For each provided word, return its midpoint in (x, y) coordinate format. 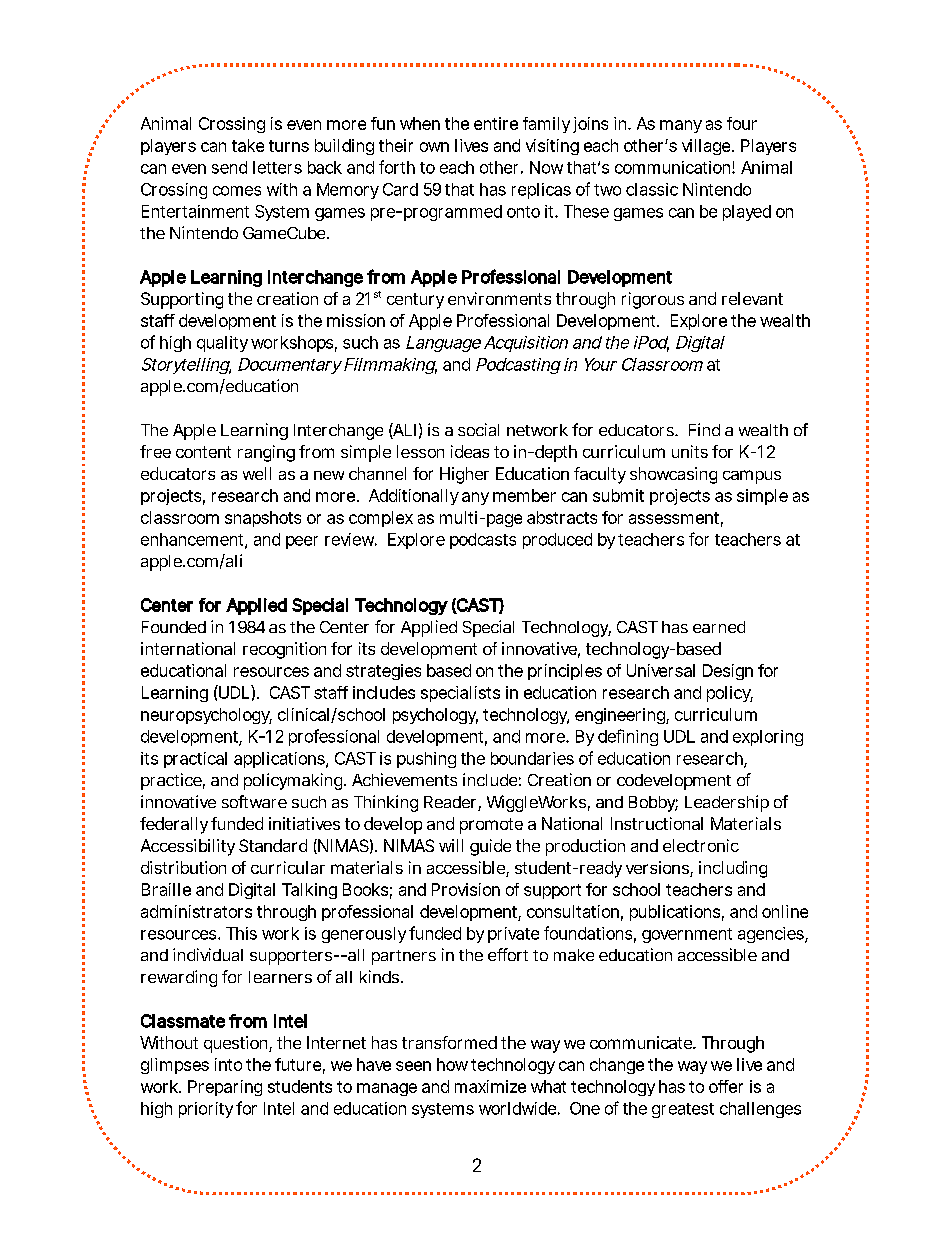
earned (719, 627)
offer (726, 1086)
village (707, 147)
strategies (383, 672)
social (478, 429)
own (434, 147)
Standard (273, 845)
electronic (701, 845)
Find (704, 429)
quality (222, 344)
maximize (490, 1086)
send (229, 167)
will (451, 845)
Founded (174, 627)
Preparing (225, 1088)
